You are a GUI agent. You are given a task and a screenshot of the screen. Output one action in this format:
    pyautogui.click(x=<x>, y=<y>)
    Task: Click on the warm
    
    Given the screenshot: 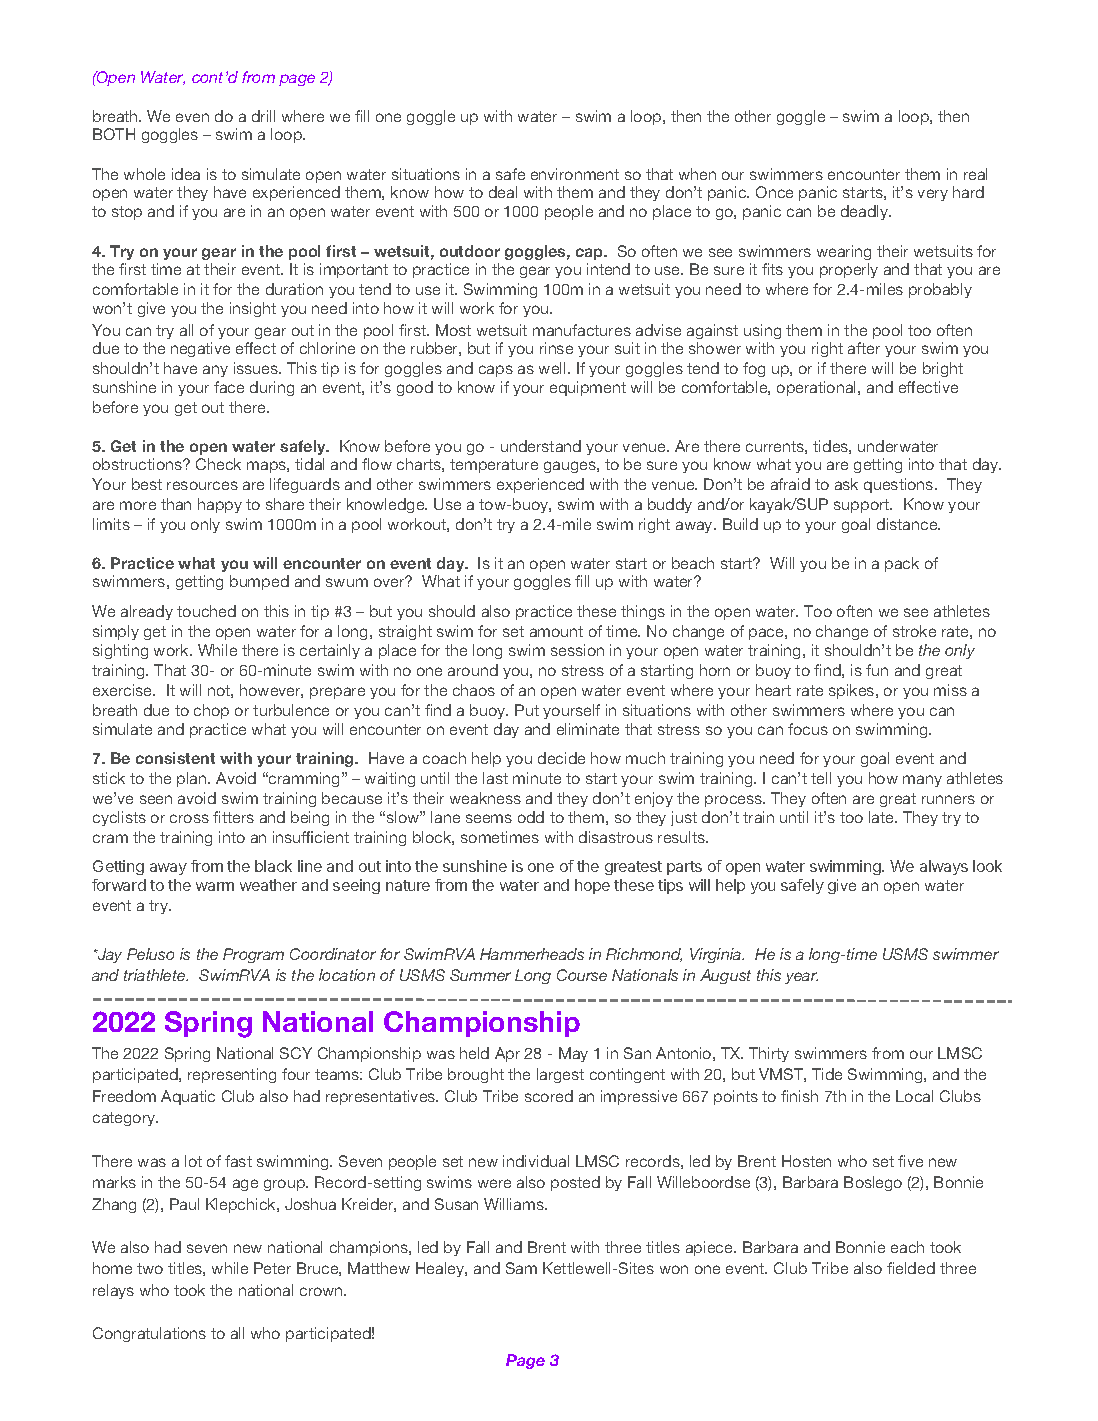 What is the action you would take?
    pyautogui.click(x=215, y=886)
